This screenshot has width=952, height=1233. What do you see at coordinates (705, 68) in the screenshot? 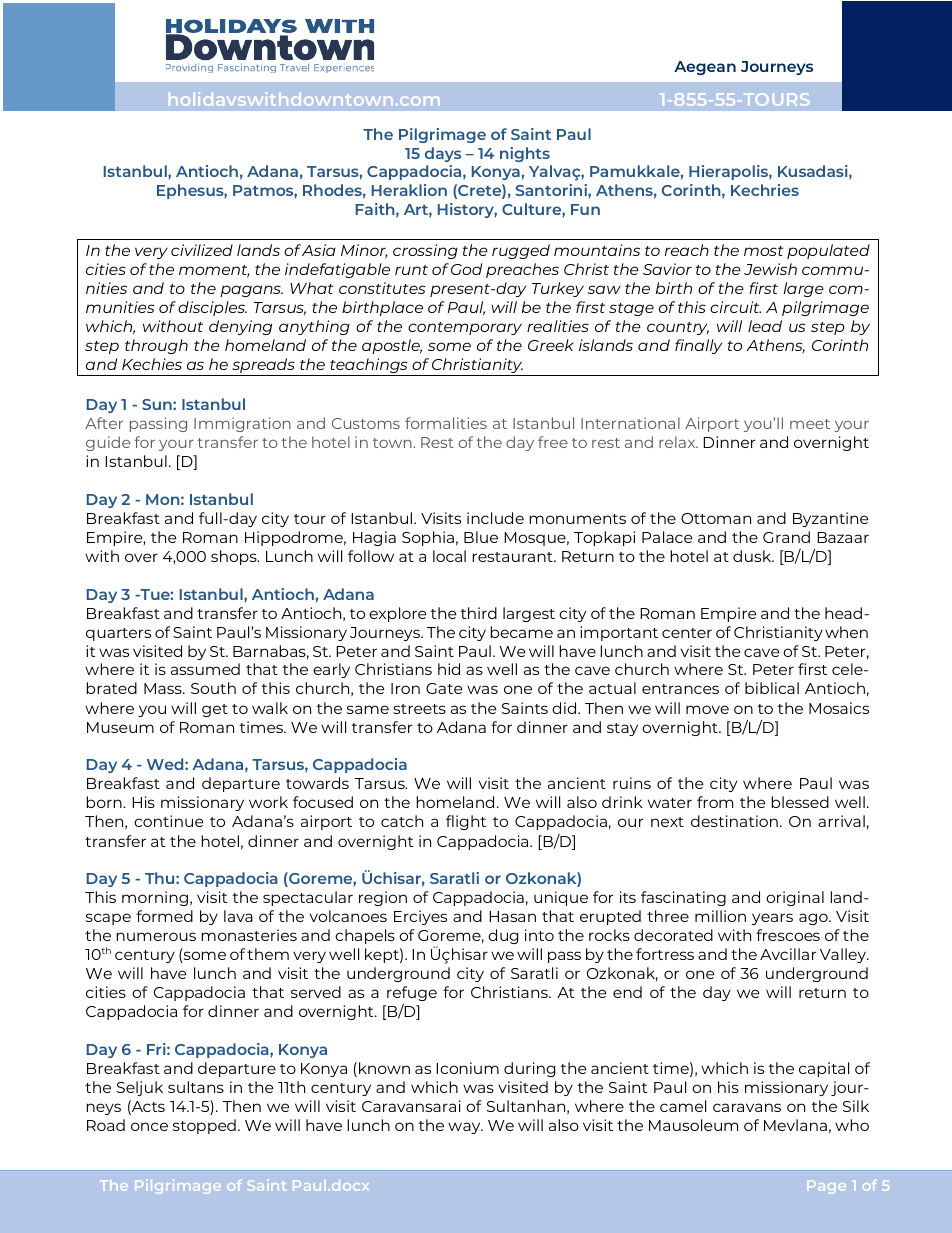
I see `Aegean` at bounding box center [705, 68].
